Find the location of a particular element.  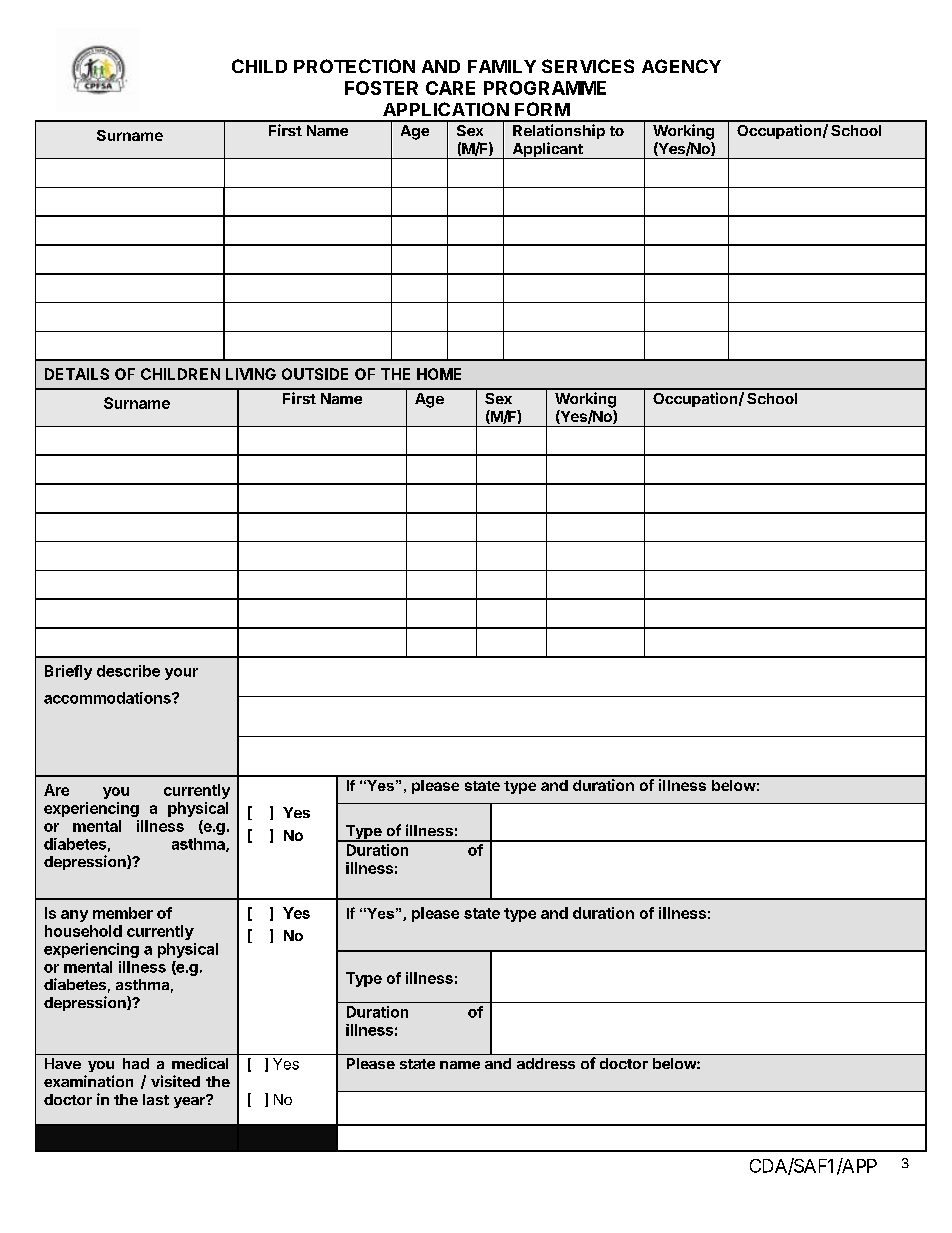

address is located at coordinates (546, 1063).
